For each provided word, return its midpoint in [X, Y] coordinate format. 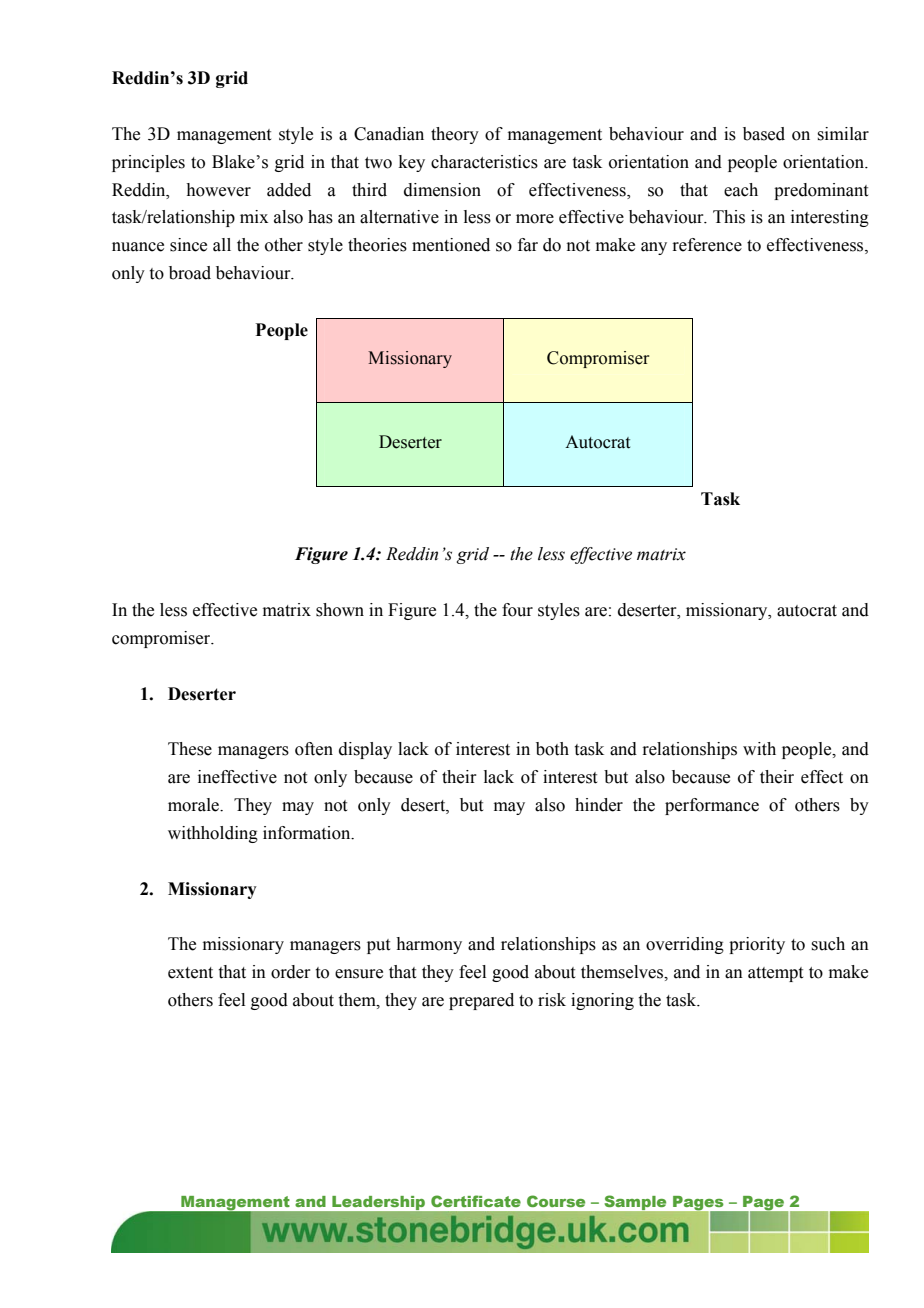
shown [340, 610]
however [218, 190]
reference [707, 245]
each [741, 190]
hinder [599, 805]
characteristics [484, 162]
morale [194, 805]
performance [712, 806]
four [517, 610]
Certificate [476, 1201]
